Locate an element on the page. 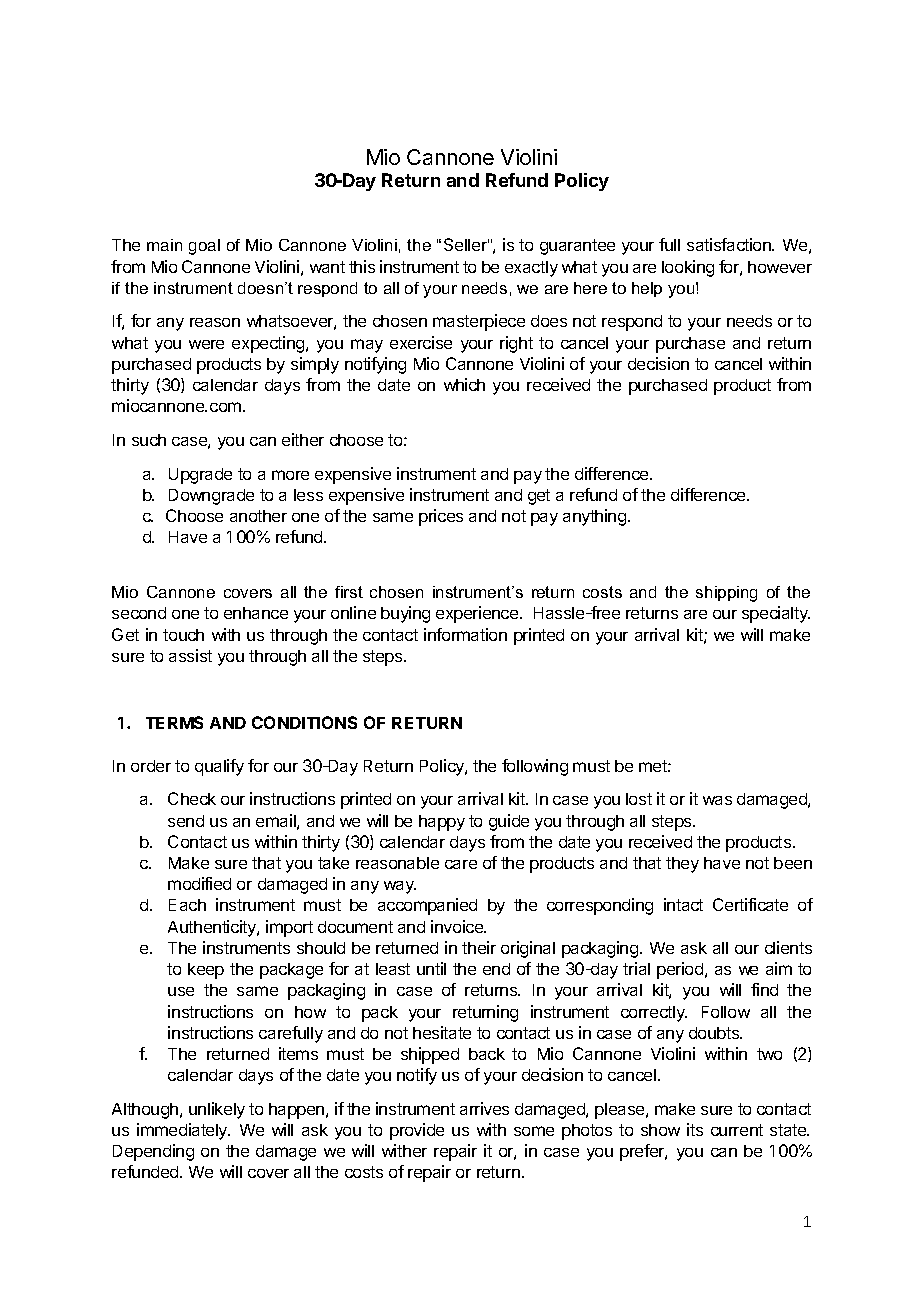  enhance is located at coordinates (256, 613).
